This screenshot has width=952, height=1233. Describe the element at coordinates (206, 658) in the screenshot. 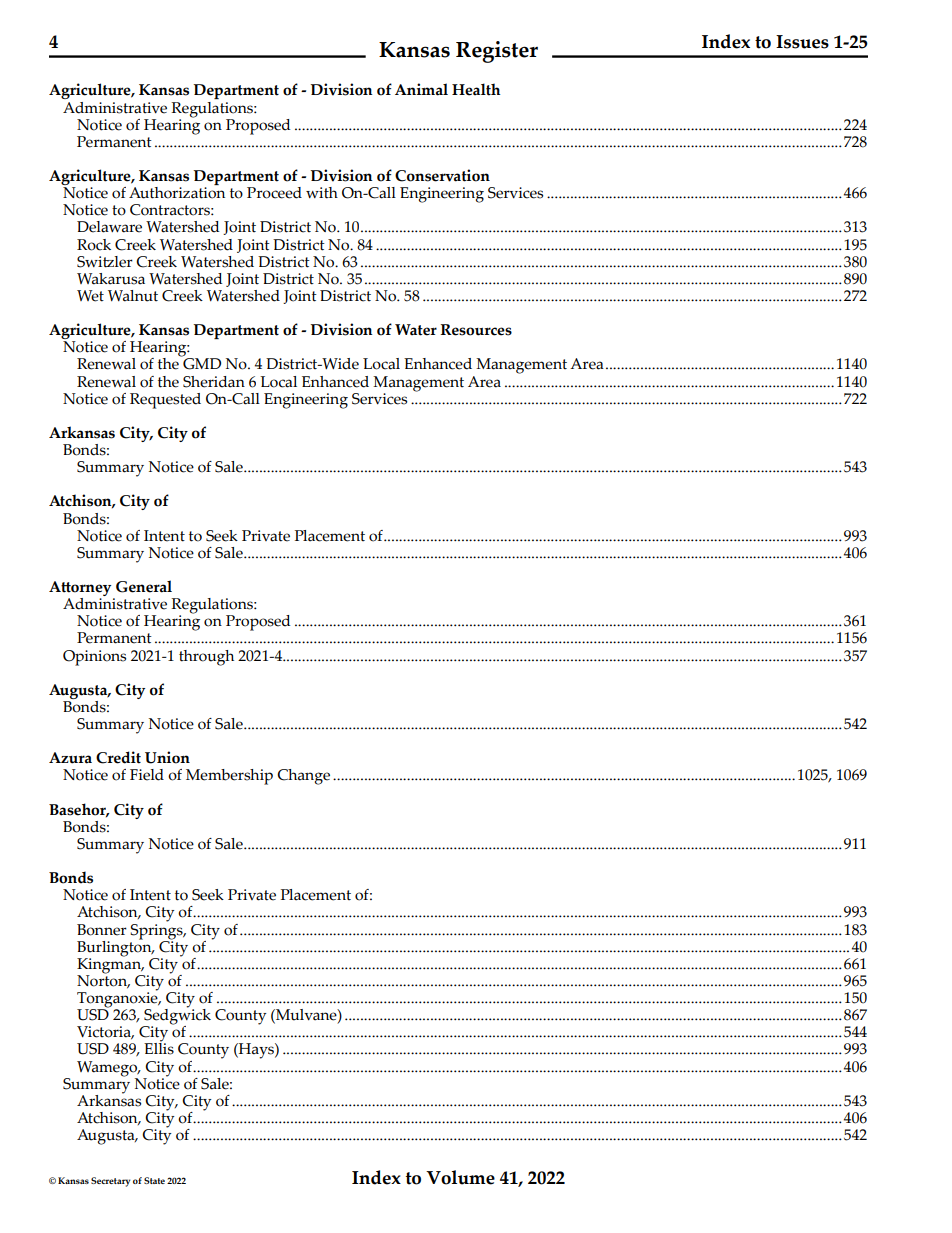

I see `through` at that location.
